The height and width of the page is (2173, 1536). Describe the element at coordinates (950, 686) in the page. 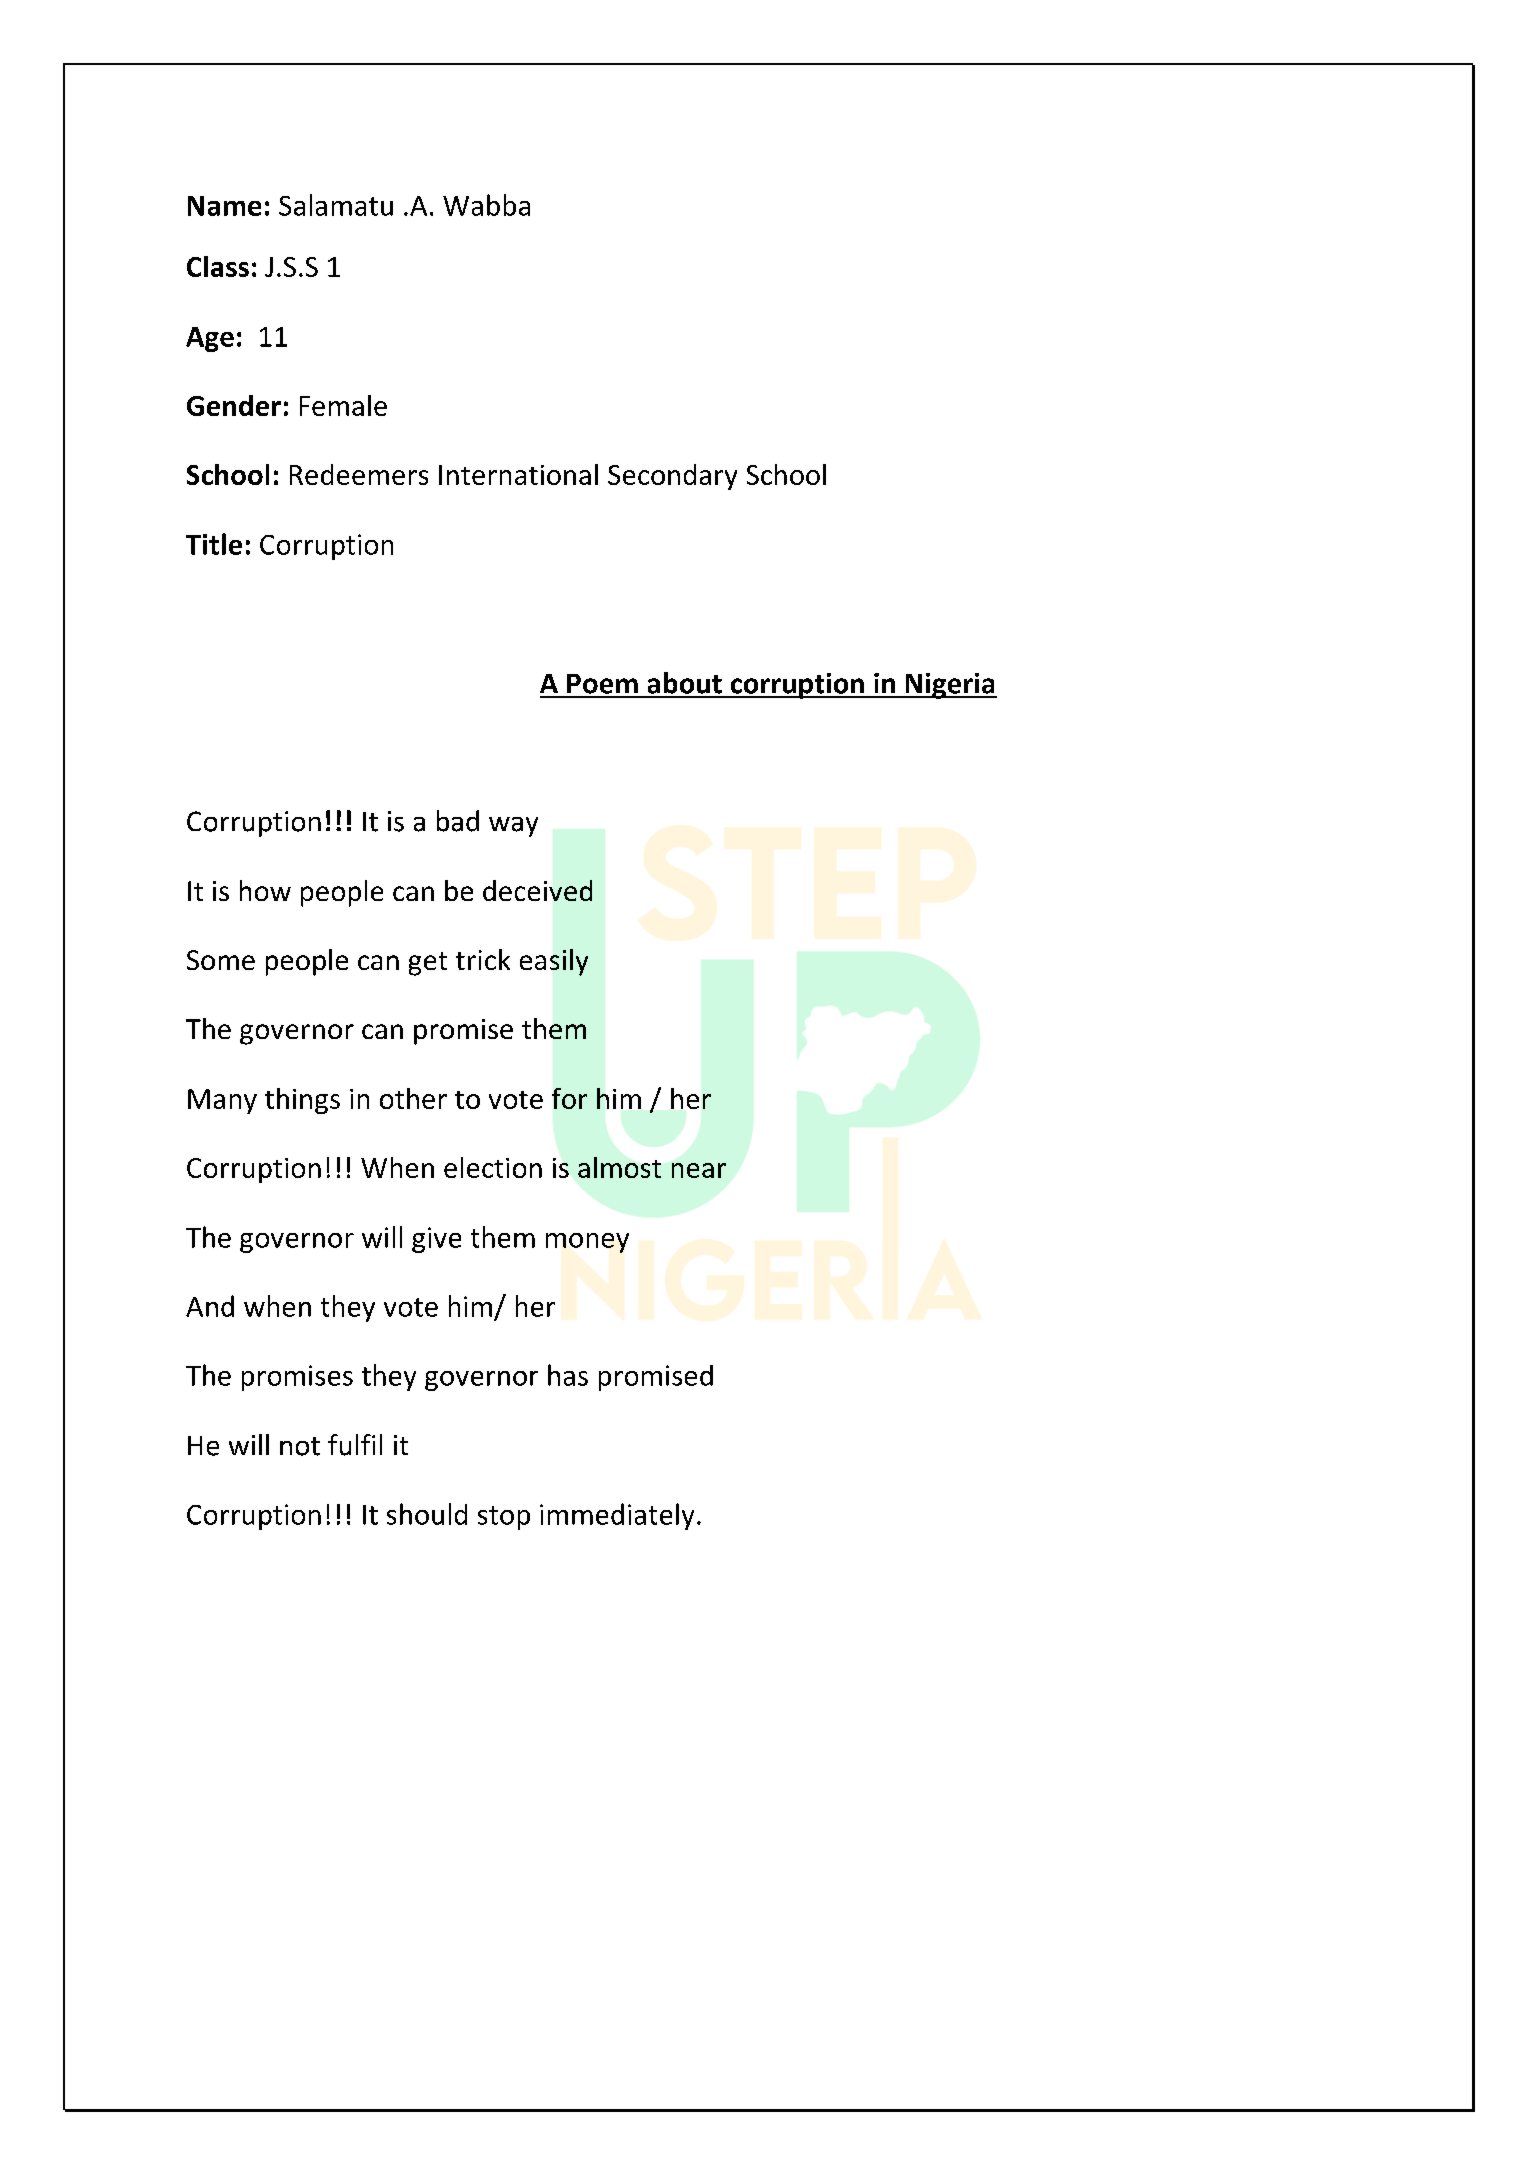

I see `Nigeria` at that location.
